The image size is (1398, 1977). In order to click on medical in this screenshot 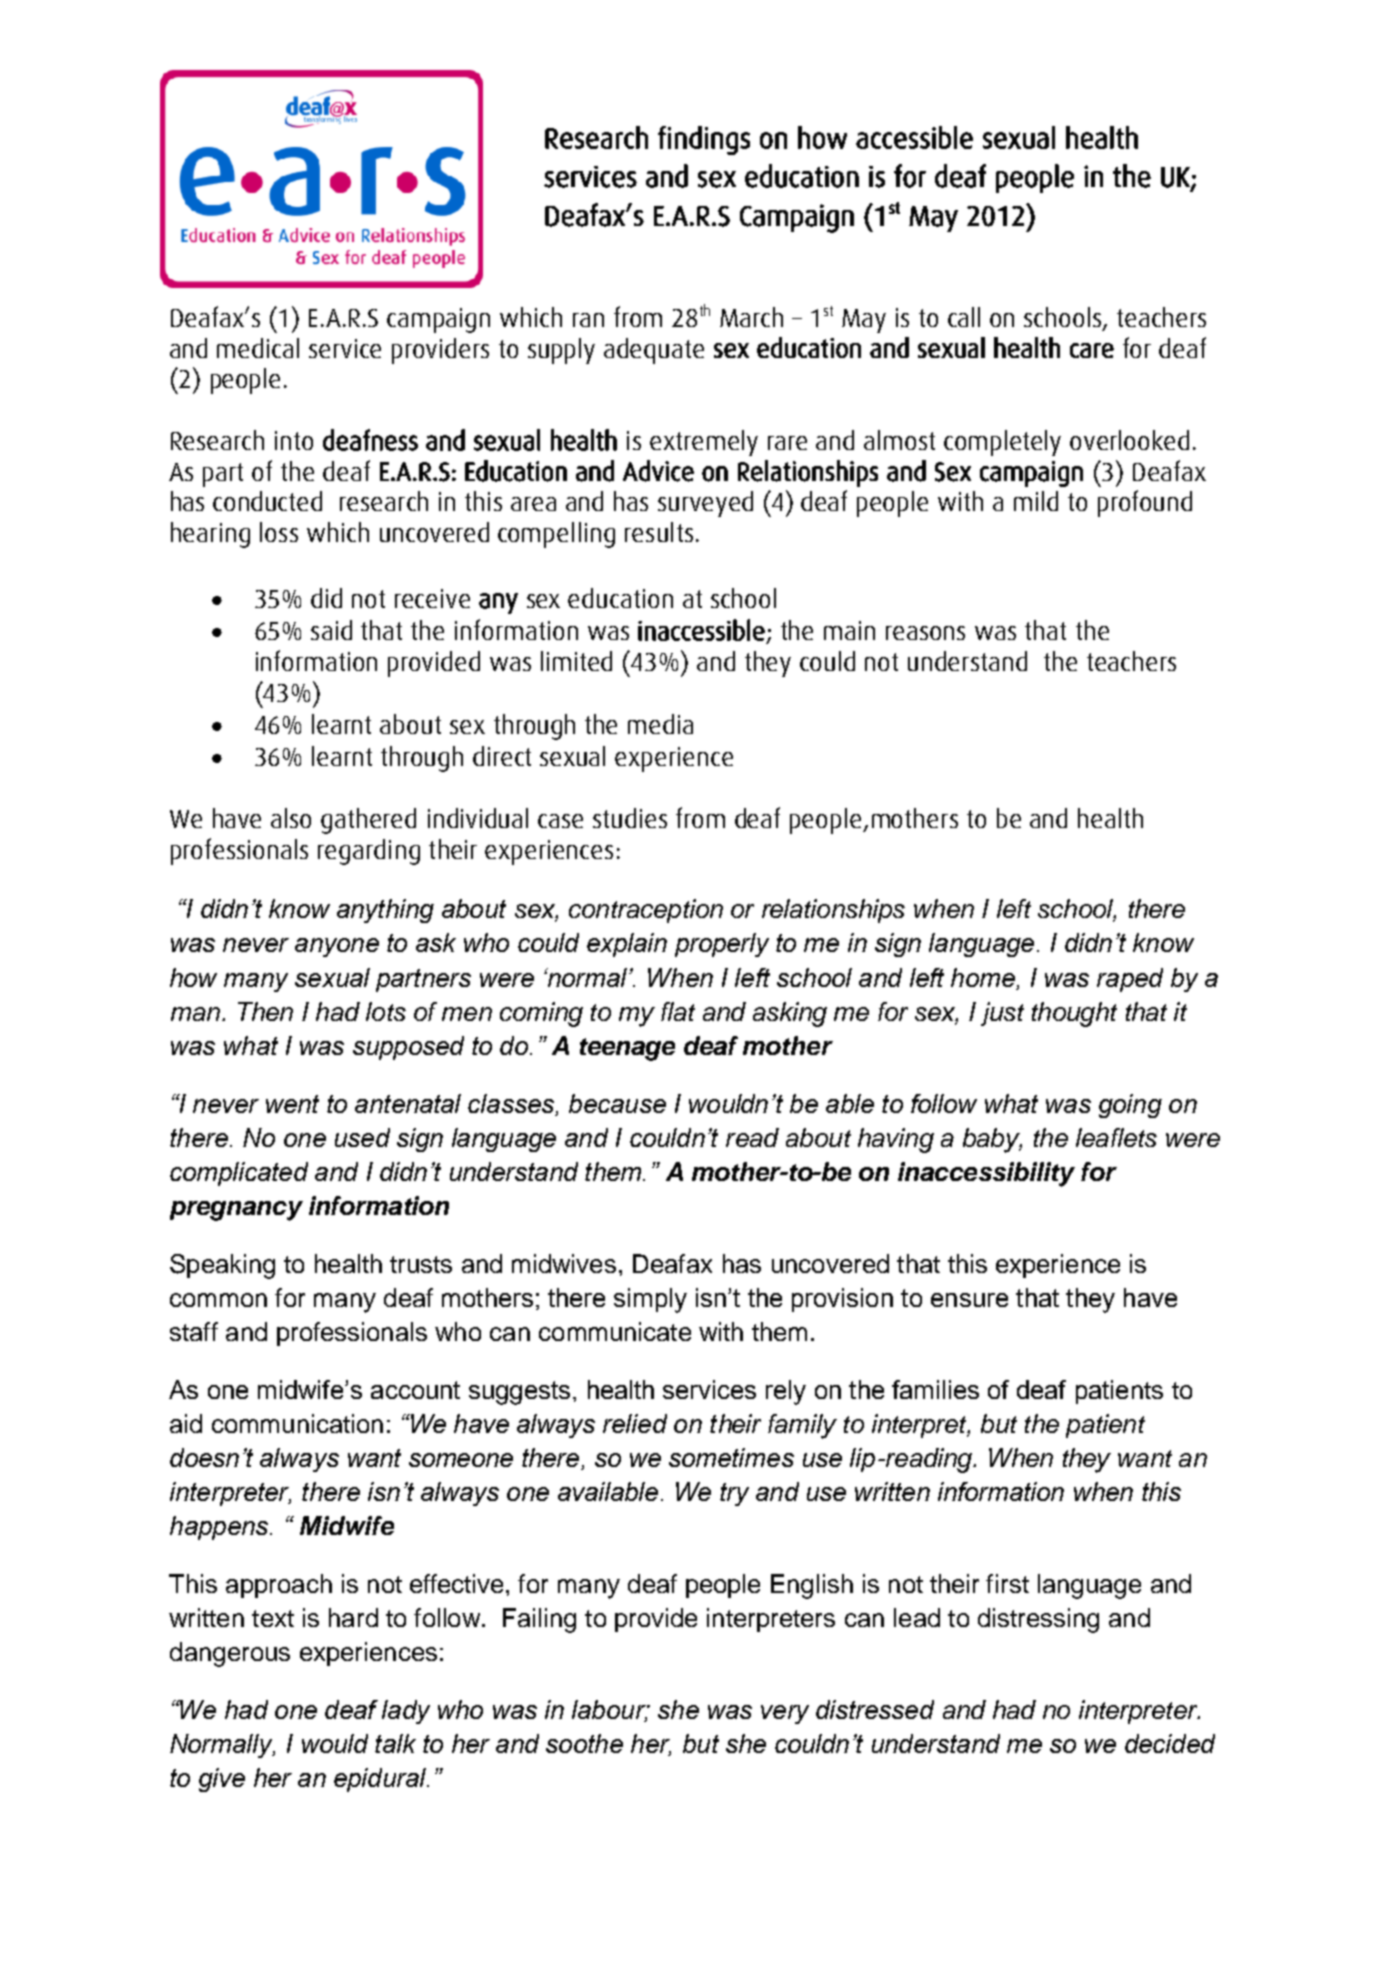, I will do `click(258, 348)`.
